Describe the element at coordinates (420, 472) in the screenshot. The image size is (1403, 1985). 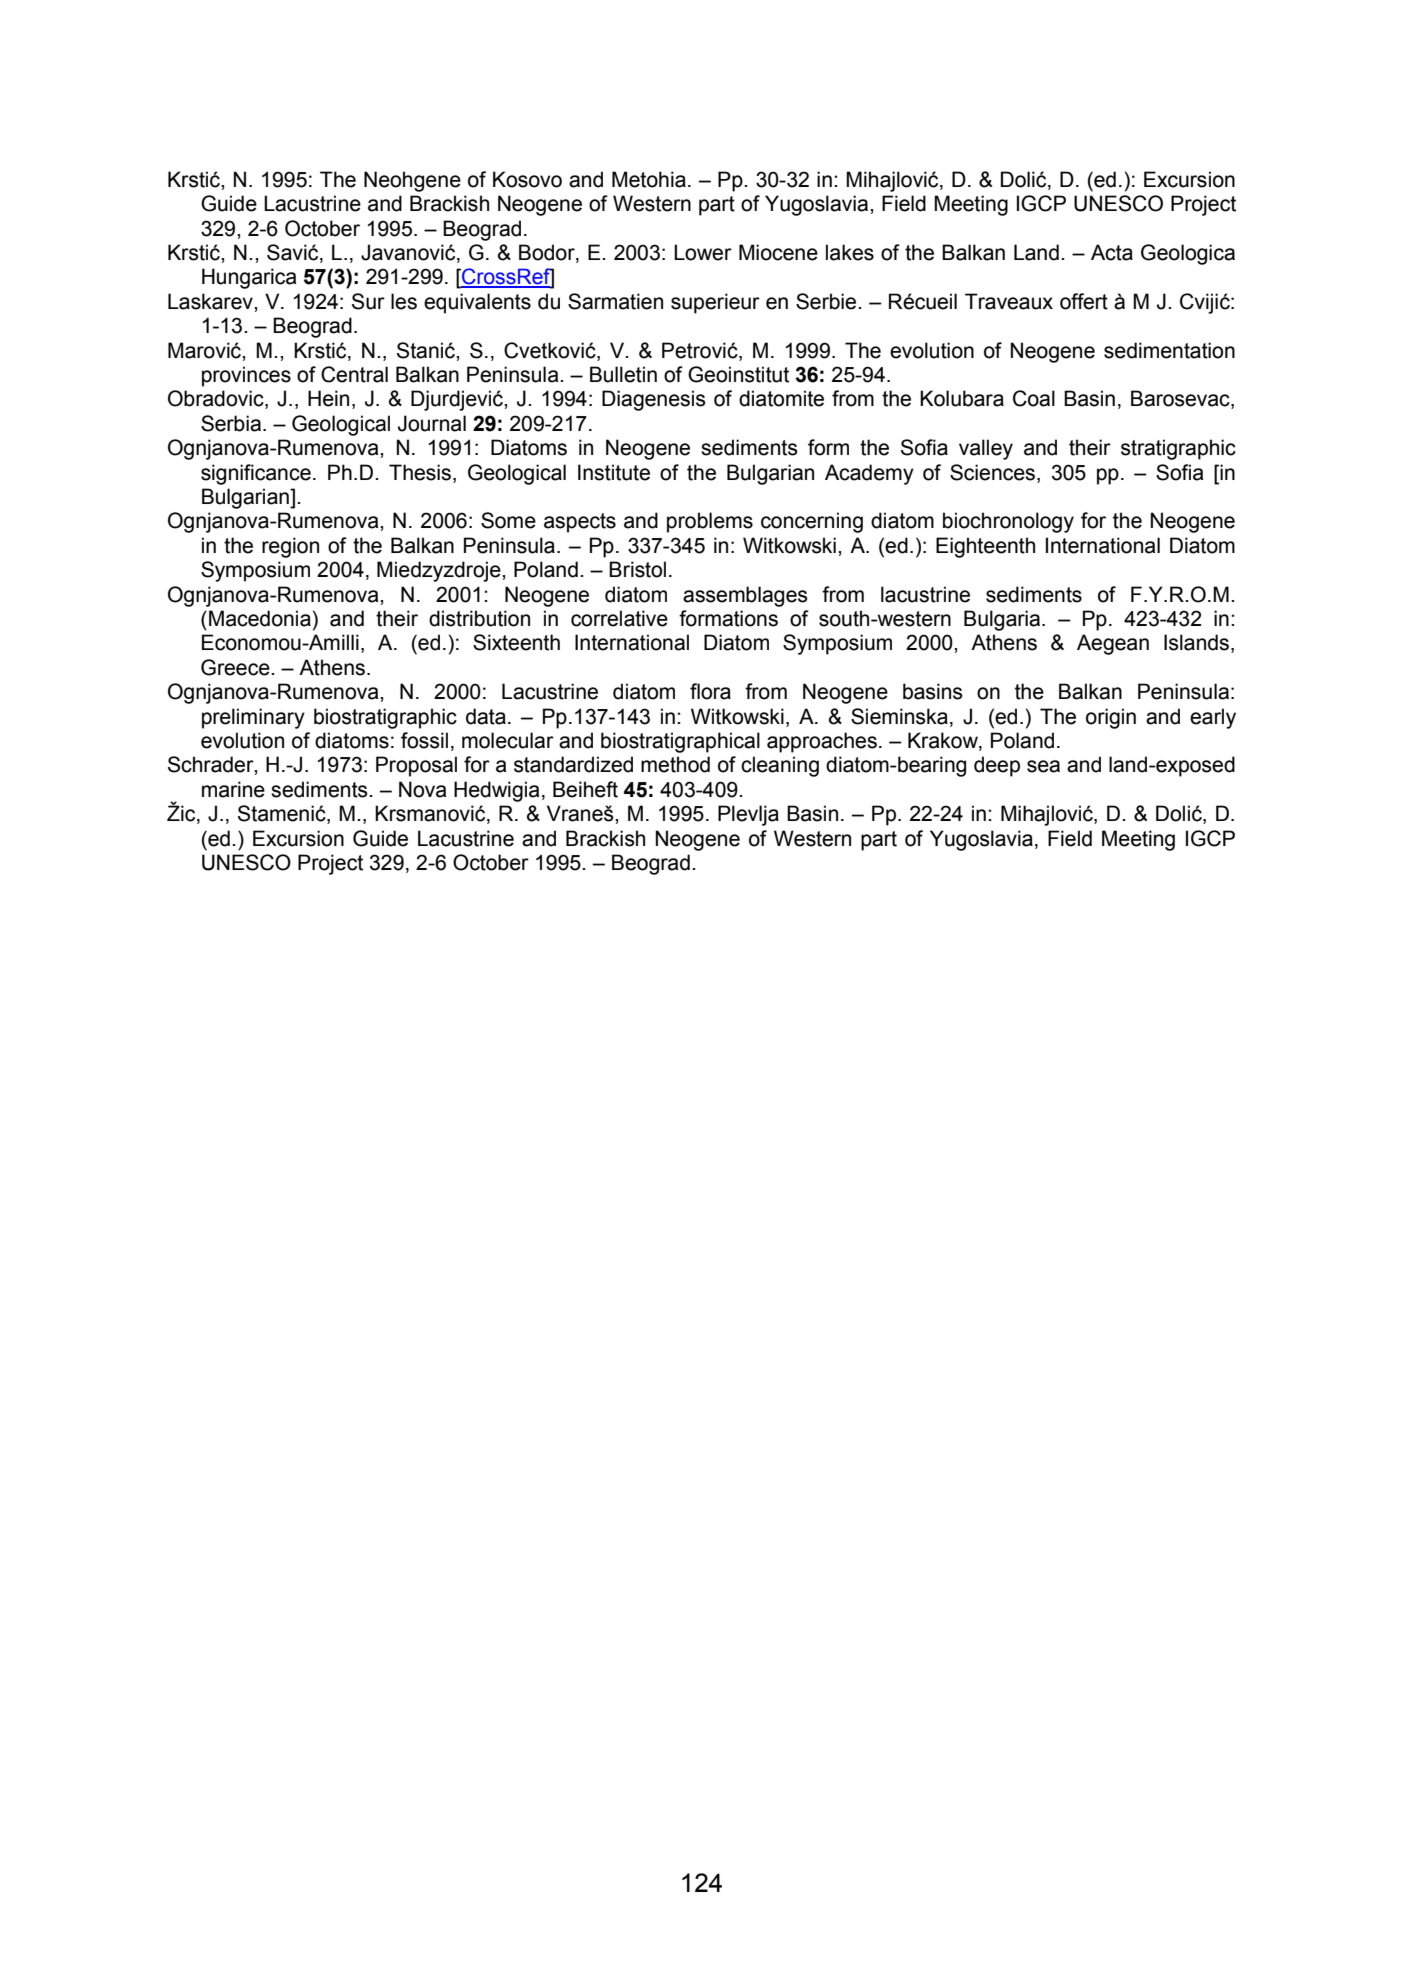
I see `Thesis` at that location.
